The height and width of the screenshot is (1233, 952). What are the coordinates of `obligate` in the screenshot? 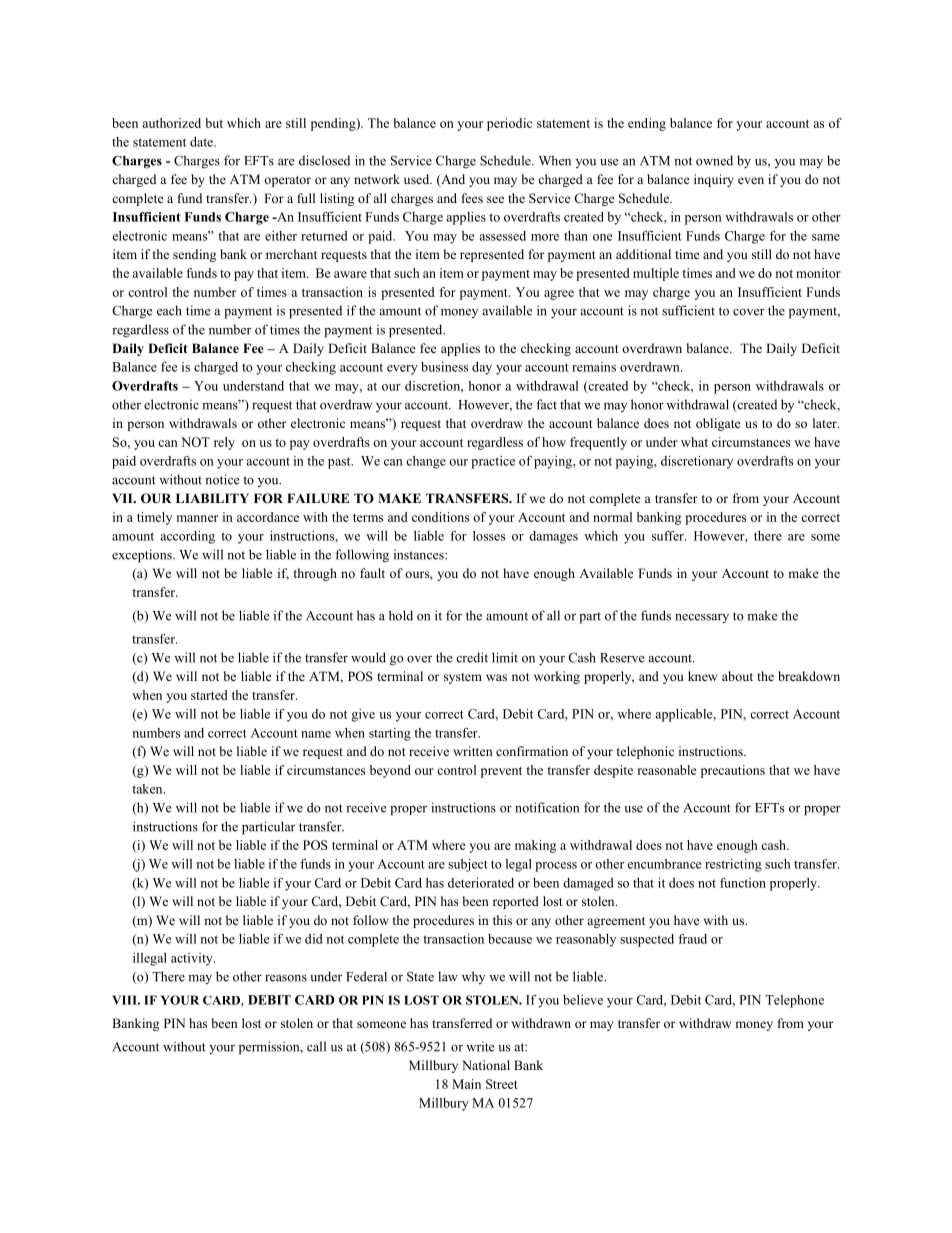 It's located at (718, 424).
